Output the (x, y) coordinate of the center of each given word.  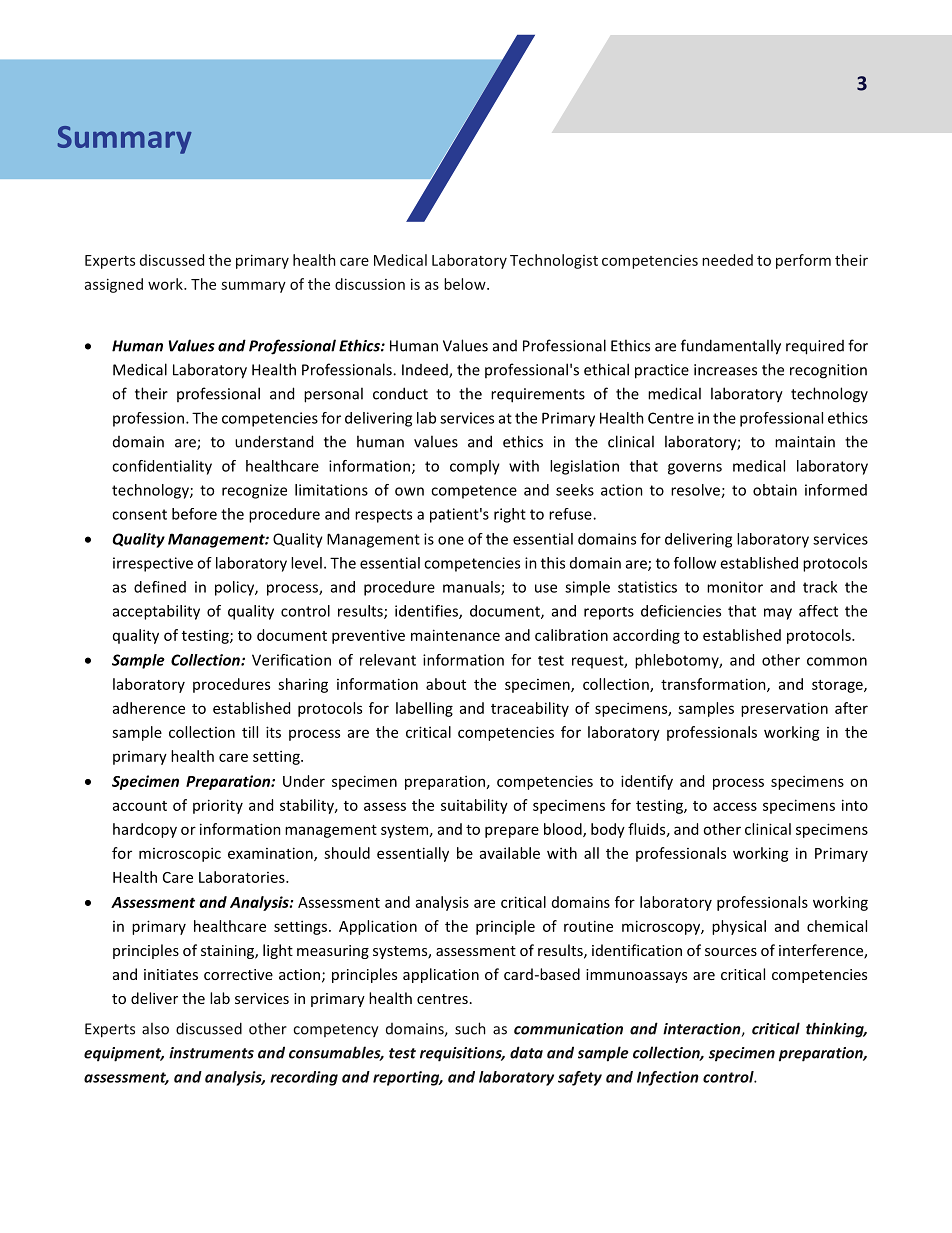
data (526, 1052)
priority (218, 806)
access (735, 806)
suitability (474, 806)
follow (695, 563)
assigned (114, 285)
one (451, 540)
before (194, 514)
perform (803, 261)
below (466, 284)
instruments (211, 1053)
